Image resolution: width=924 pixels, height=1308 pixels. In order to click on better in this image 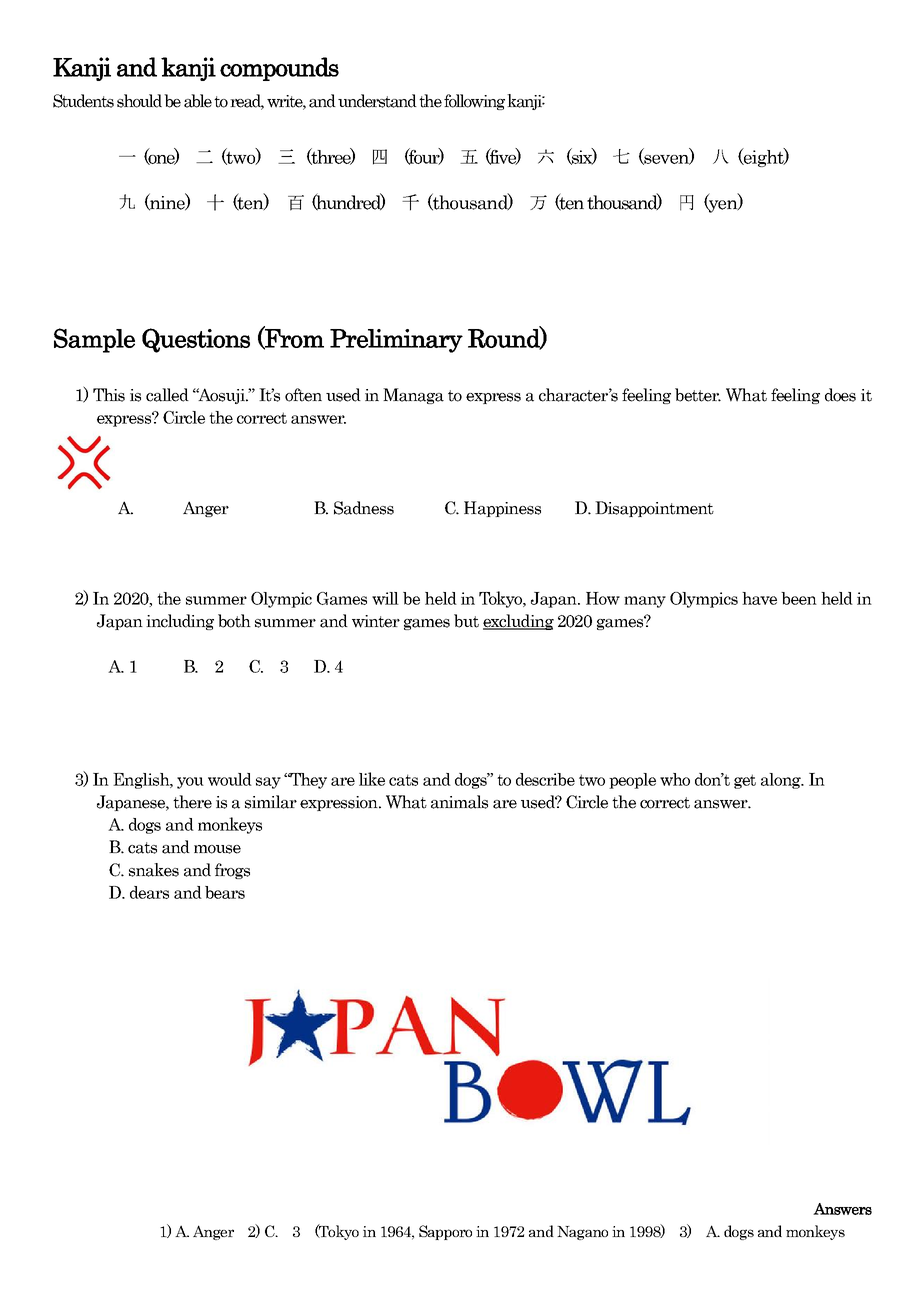, I will do `click(698, 395)`.
